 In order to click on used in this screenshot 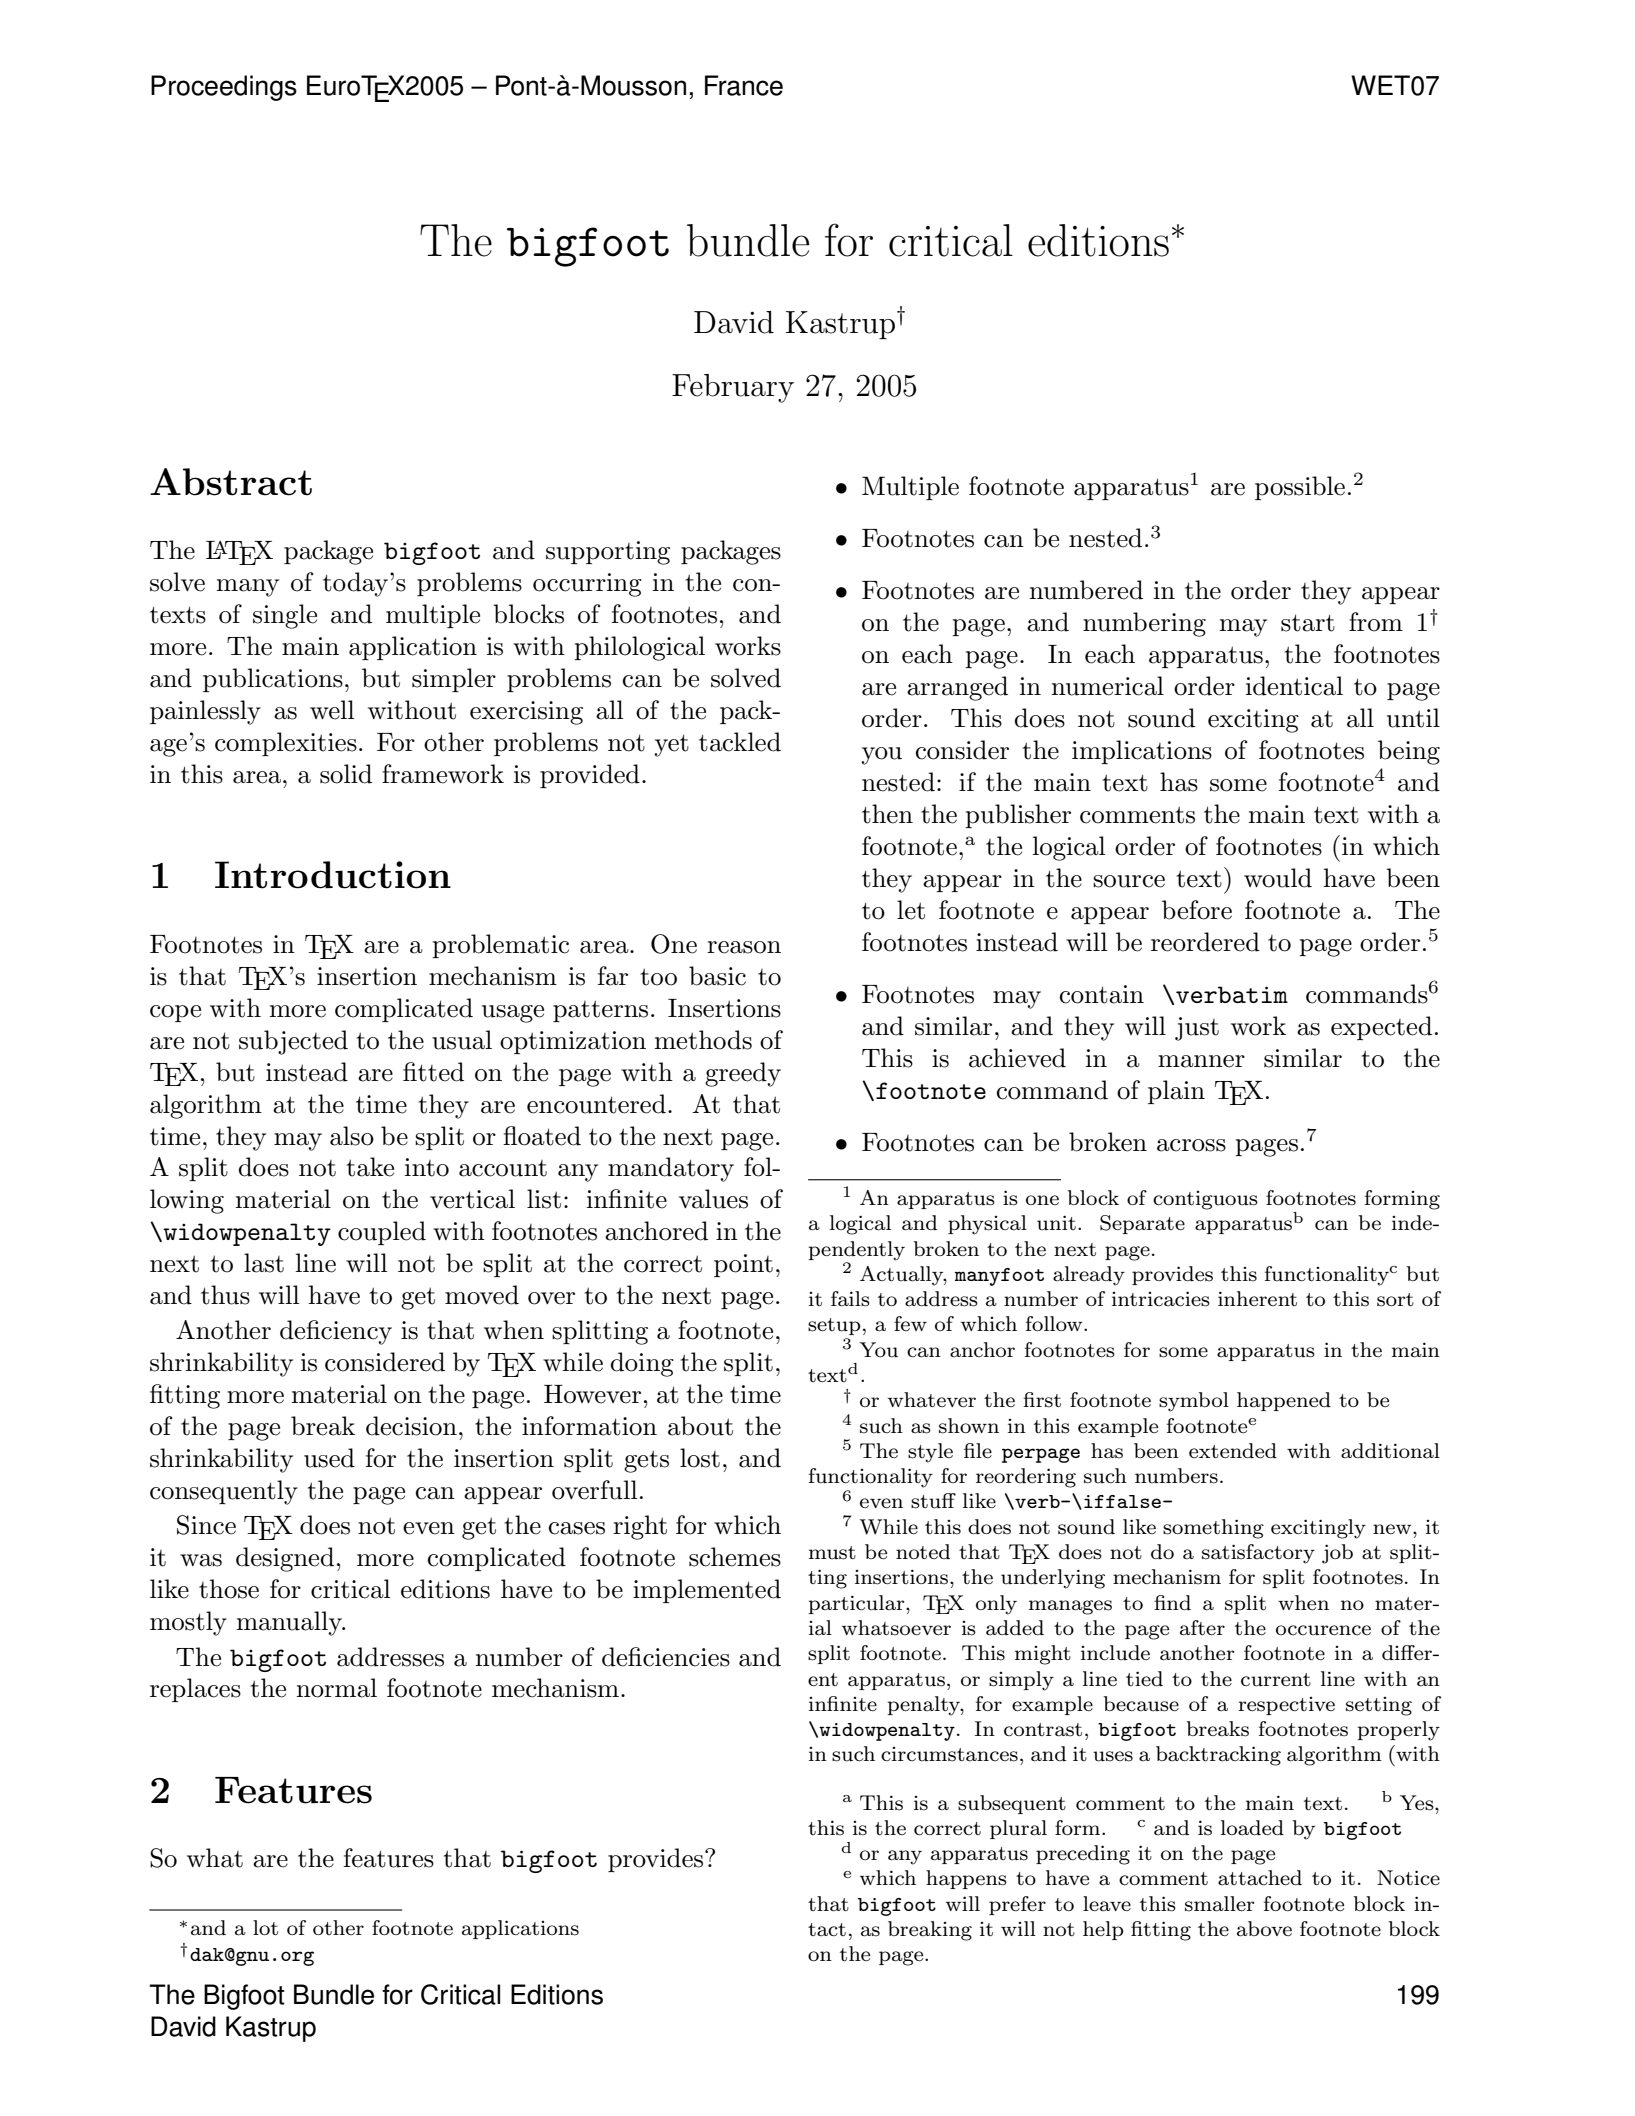, I will do `click(329, 1458)`.
